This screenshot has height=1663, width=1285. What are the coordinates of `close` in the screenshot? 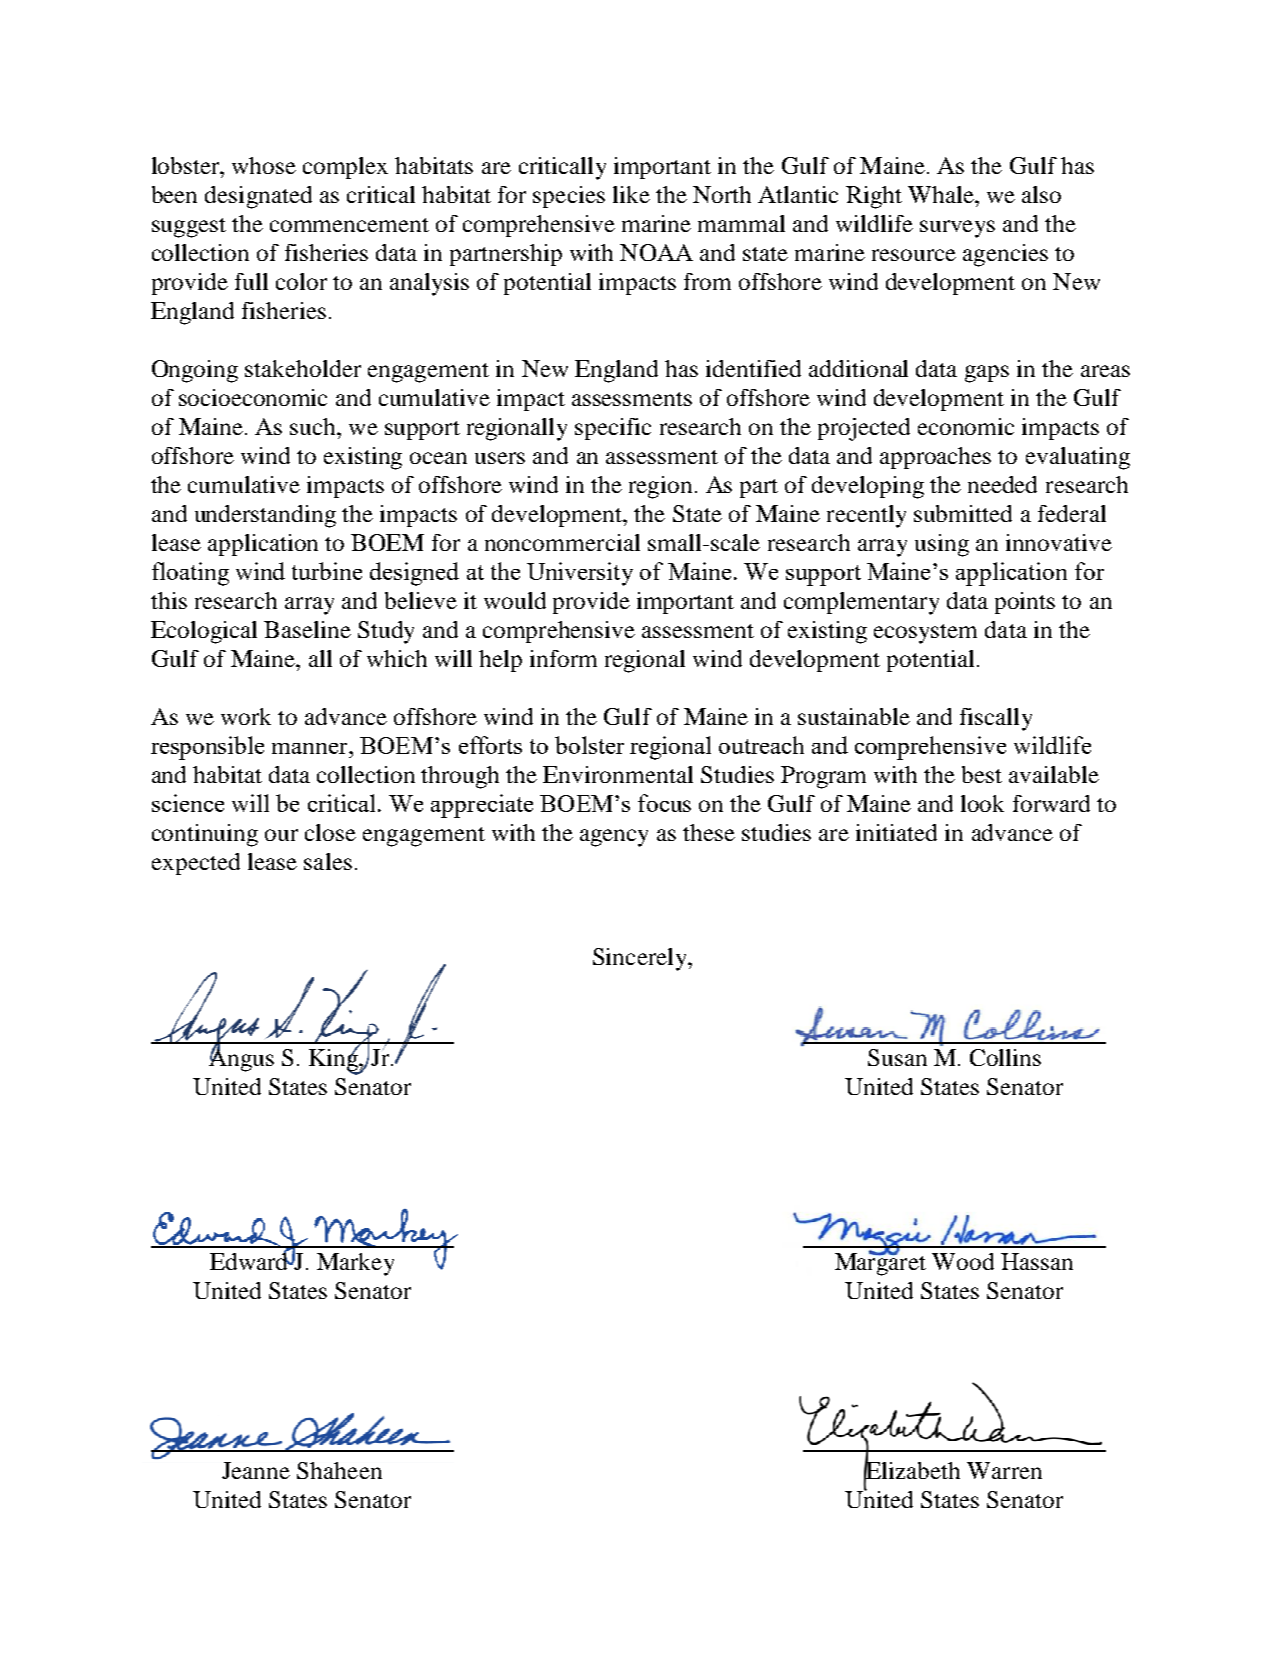 It's located at (330, 832).
